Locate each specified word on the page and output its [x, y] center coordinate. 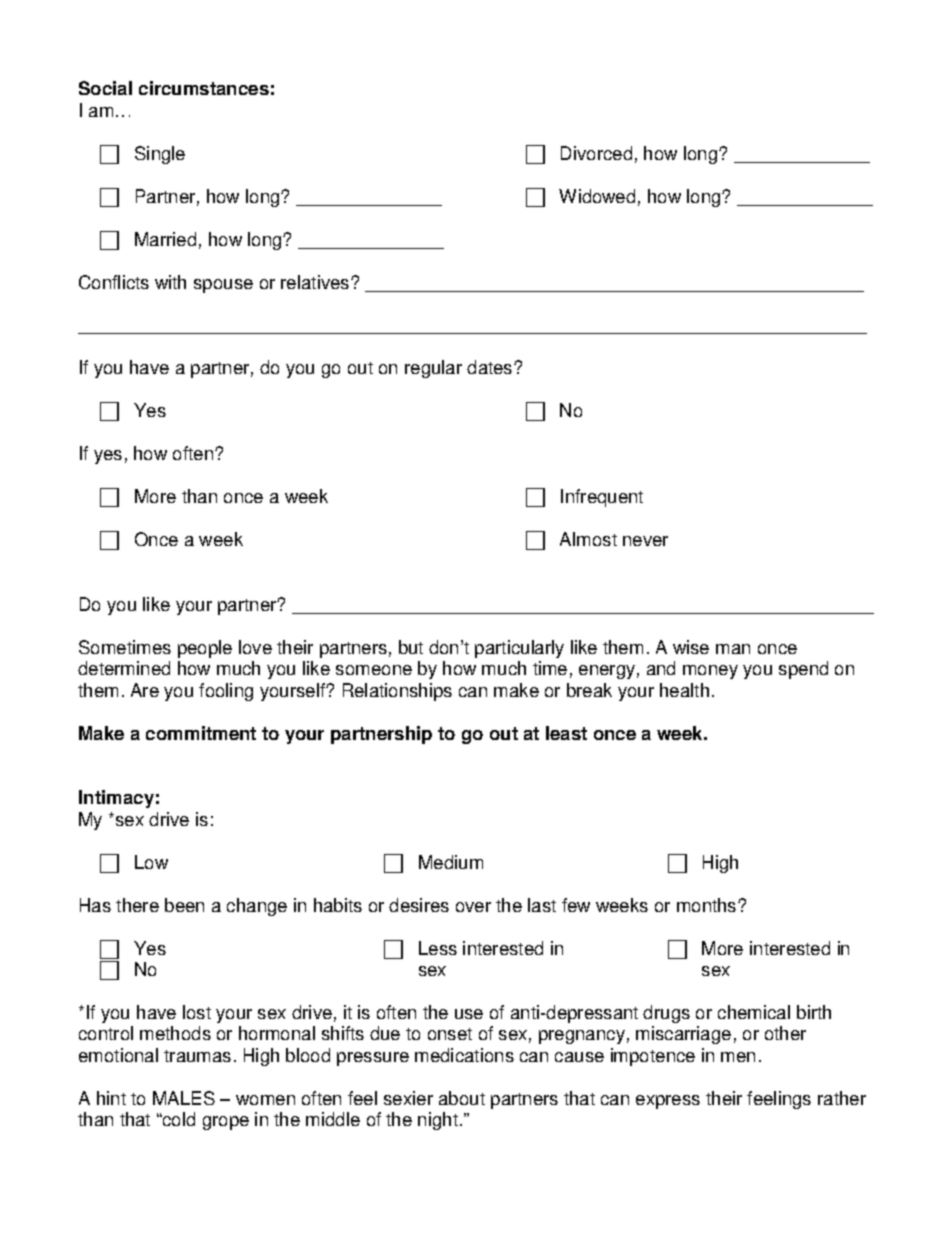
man [733, 649]
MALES [184, 1098]
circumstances [204, 88]
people [205, 649]
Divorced [596, 153]
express [668, 1102]
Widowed [597, 196]
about [462, 1098]
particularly [519, 649]
